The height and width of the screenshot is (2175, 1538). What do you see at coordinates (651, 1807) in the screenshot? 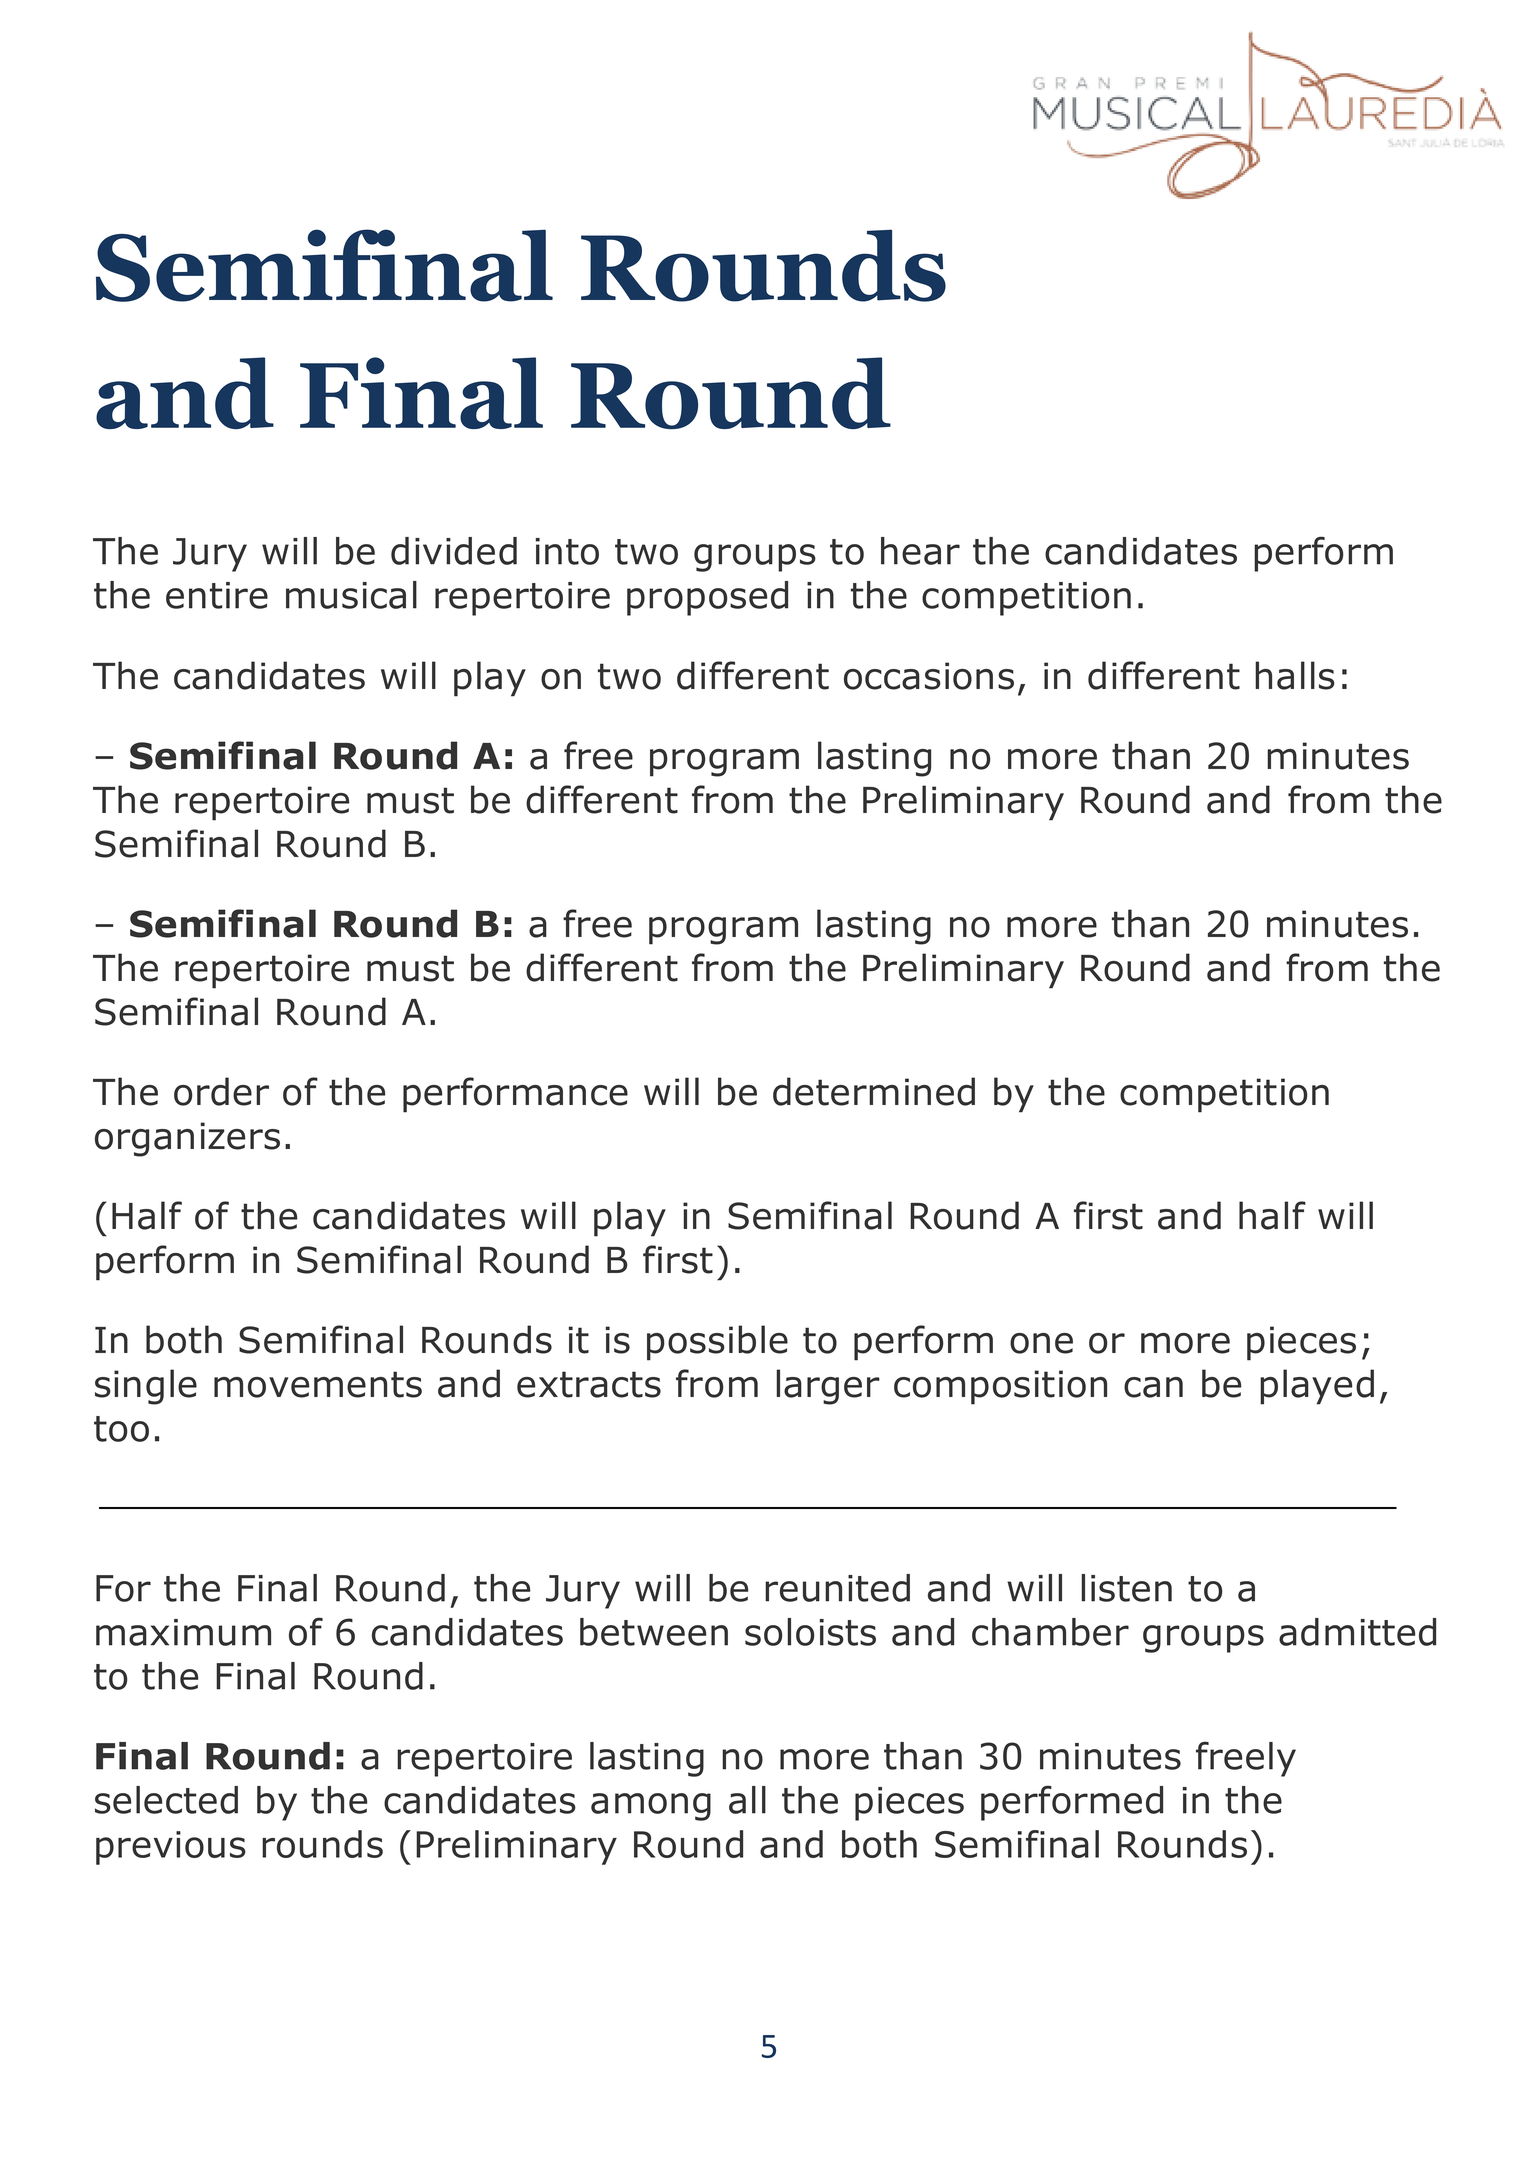
I see `among` at bounding box center [651, 1807].
